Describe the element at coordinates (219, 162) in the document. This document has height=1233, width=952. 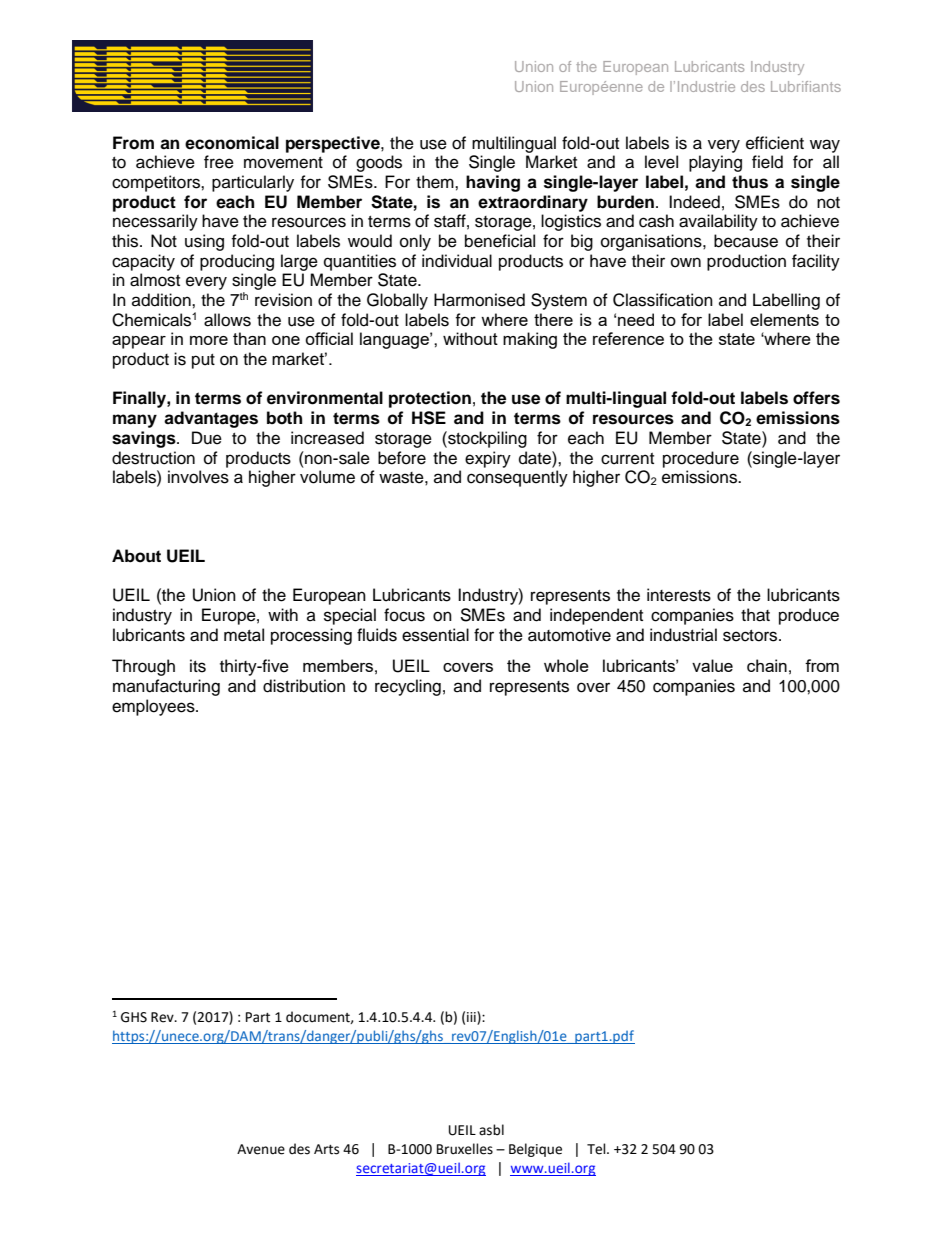
I see `free` at that location.
